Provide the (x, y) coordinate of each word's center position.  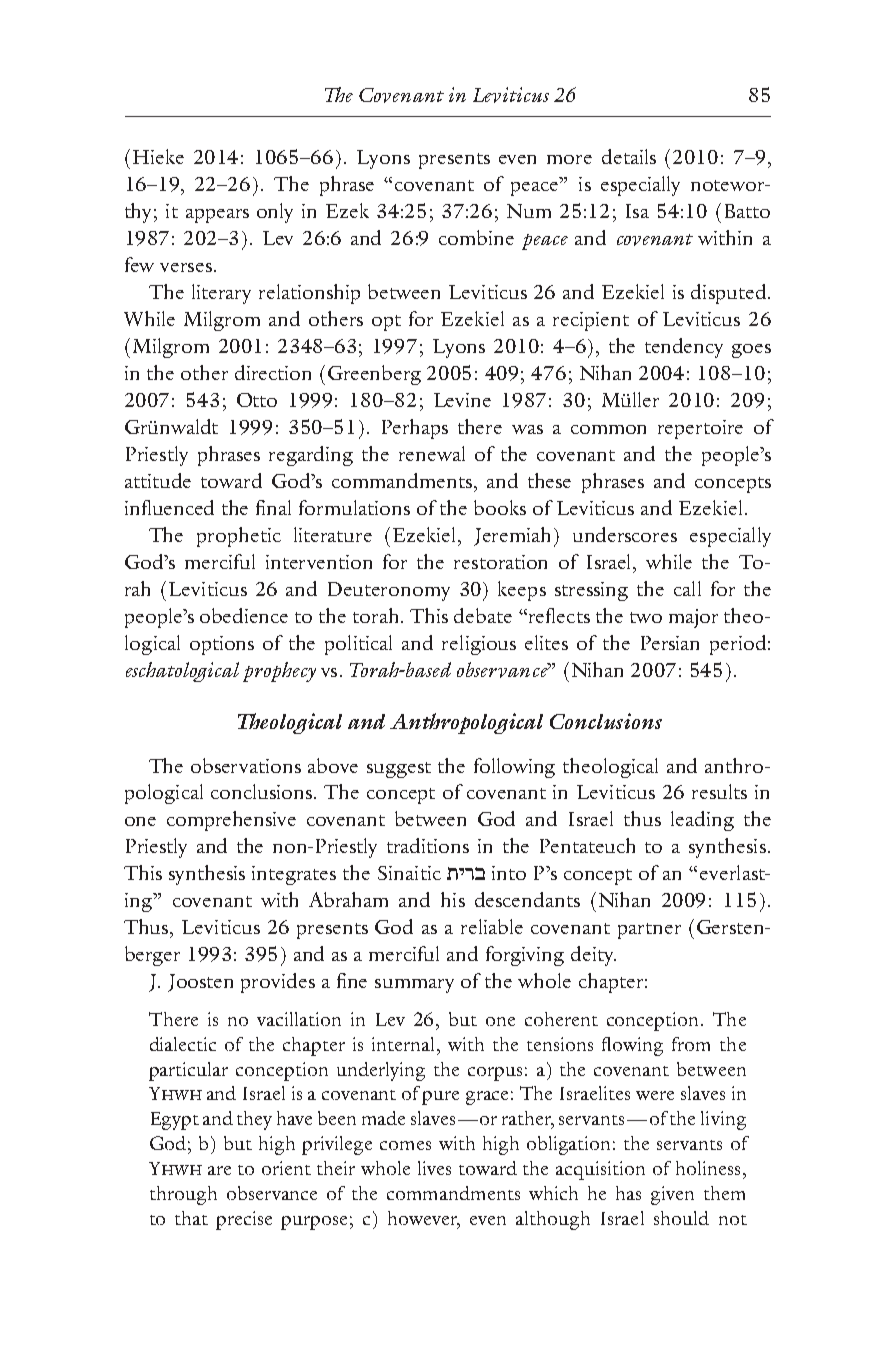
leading (702, 821)
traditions (428, 845)
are (219, 1170)
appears (217, 216)
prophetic (239, 537)
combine (476, 237)
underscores (625, 534)
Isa (637, 211)
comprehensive (231, 821)
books (500, 507)
